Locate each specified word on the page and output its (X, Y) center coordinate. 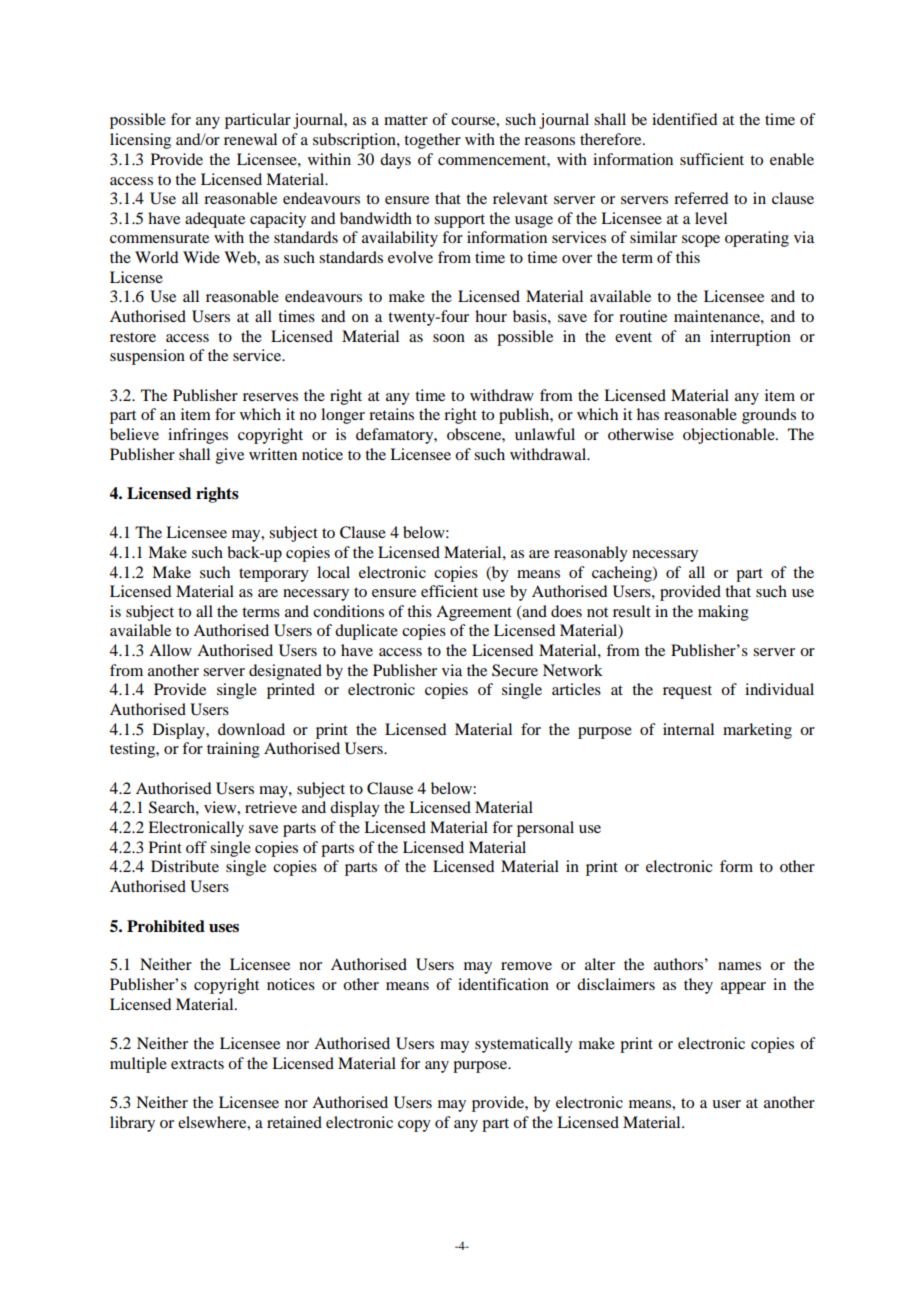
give (230, 456)
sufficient (712, 159)
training (233, 750)
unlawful (545, 434)
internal (688, 729)
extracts (197, 1064)
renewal (250, 139)
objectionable (730, 436)
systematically (524, 1045)
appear (743, 988)
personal (545, 829)
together (432, 141)
